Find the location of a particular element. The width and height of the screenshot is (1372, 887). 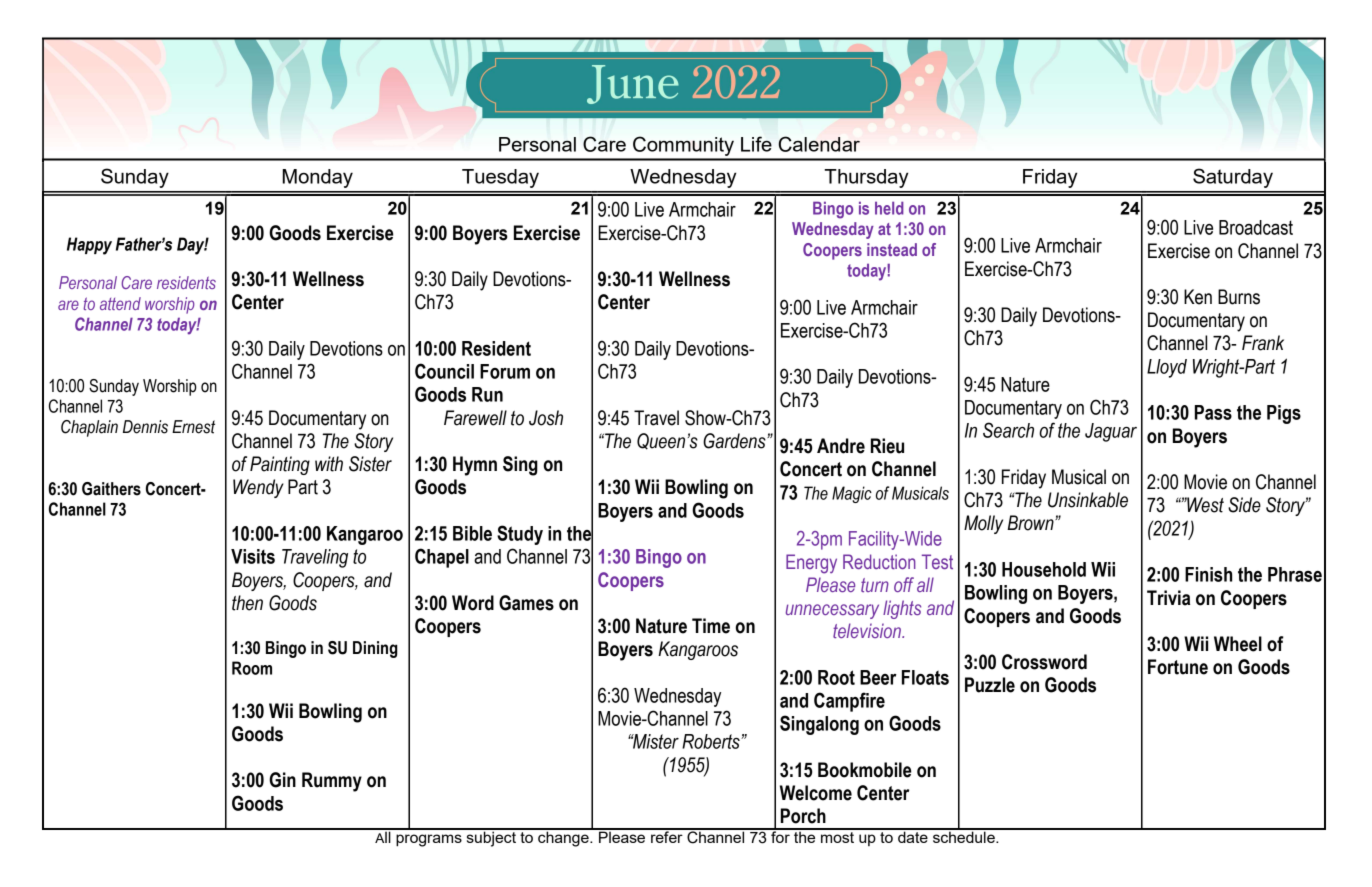

Wendy is located at coordinates (258, 488).
